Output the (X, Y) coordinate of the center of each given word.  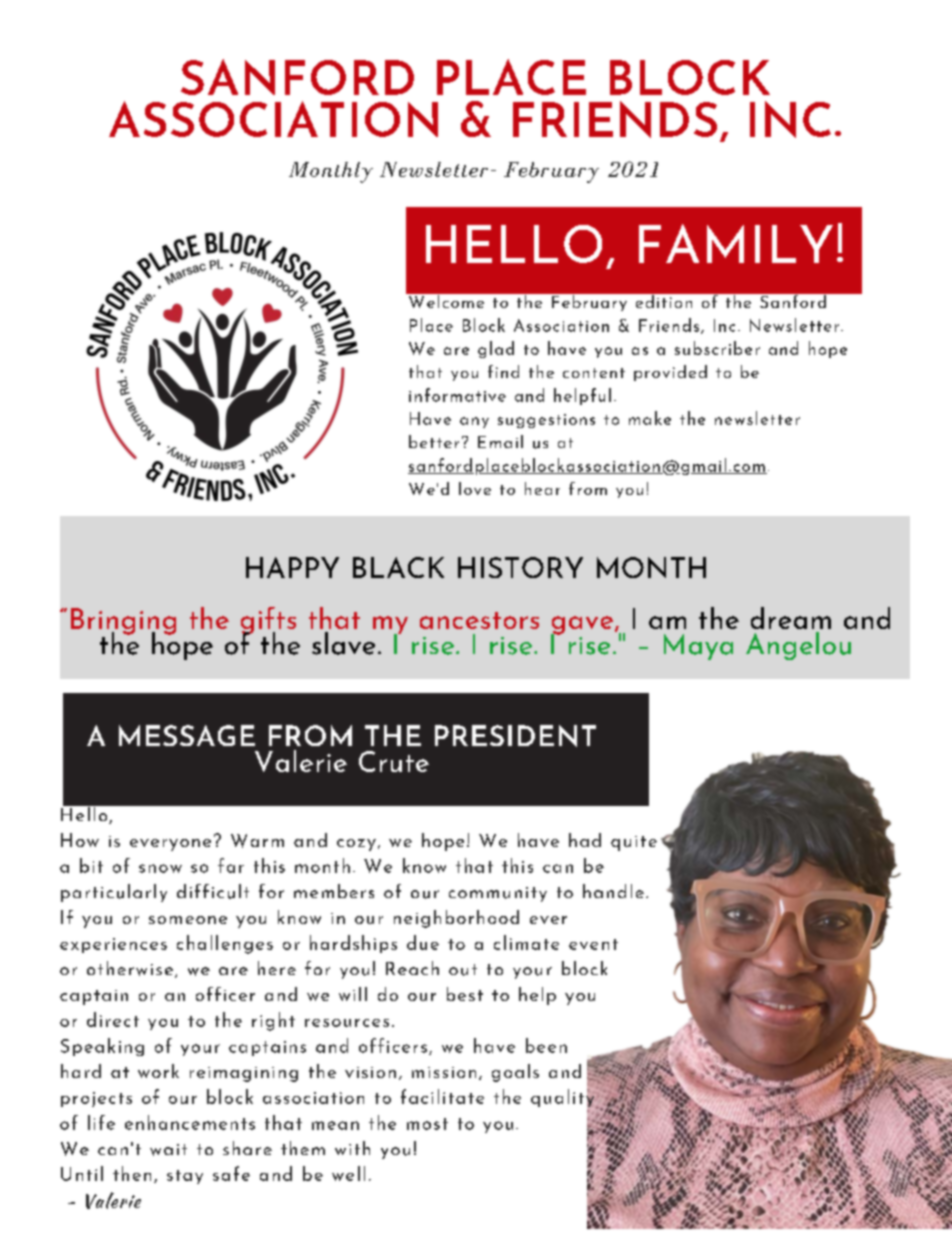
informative (457, 395)
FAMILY (736, 243)
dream (791, 618)
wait (168, 1150)
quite (634, 843)
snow (160, 868)
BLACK (398, 567)
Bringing (123, 622)
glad (496, 349)
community (498, 894)
